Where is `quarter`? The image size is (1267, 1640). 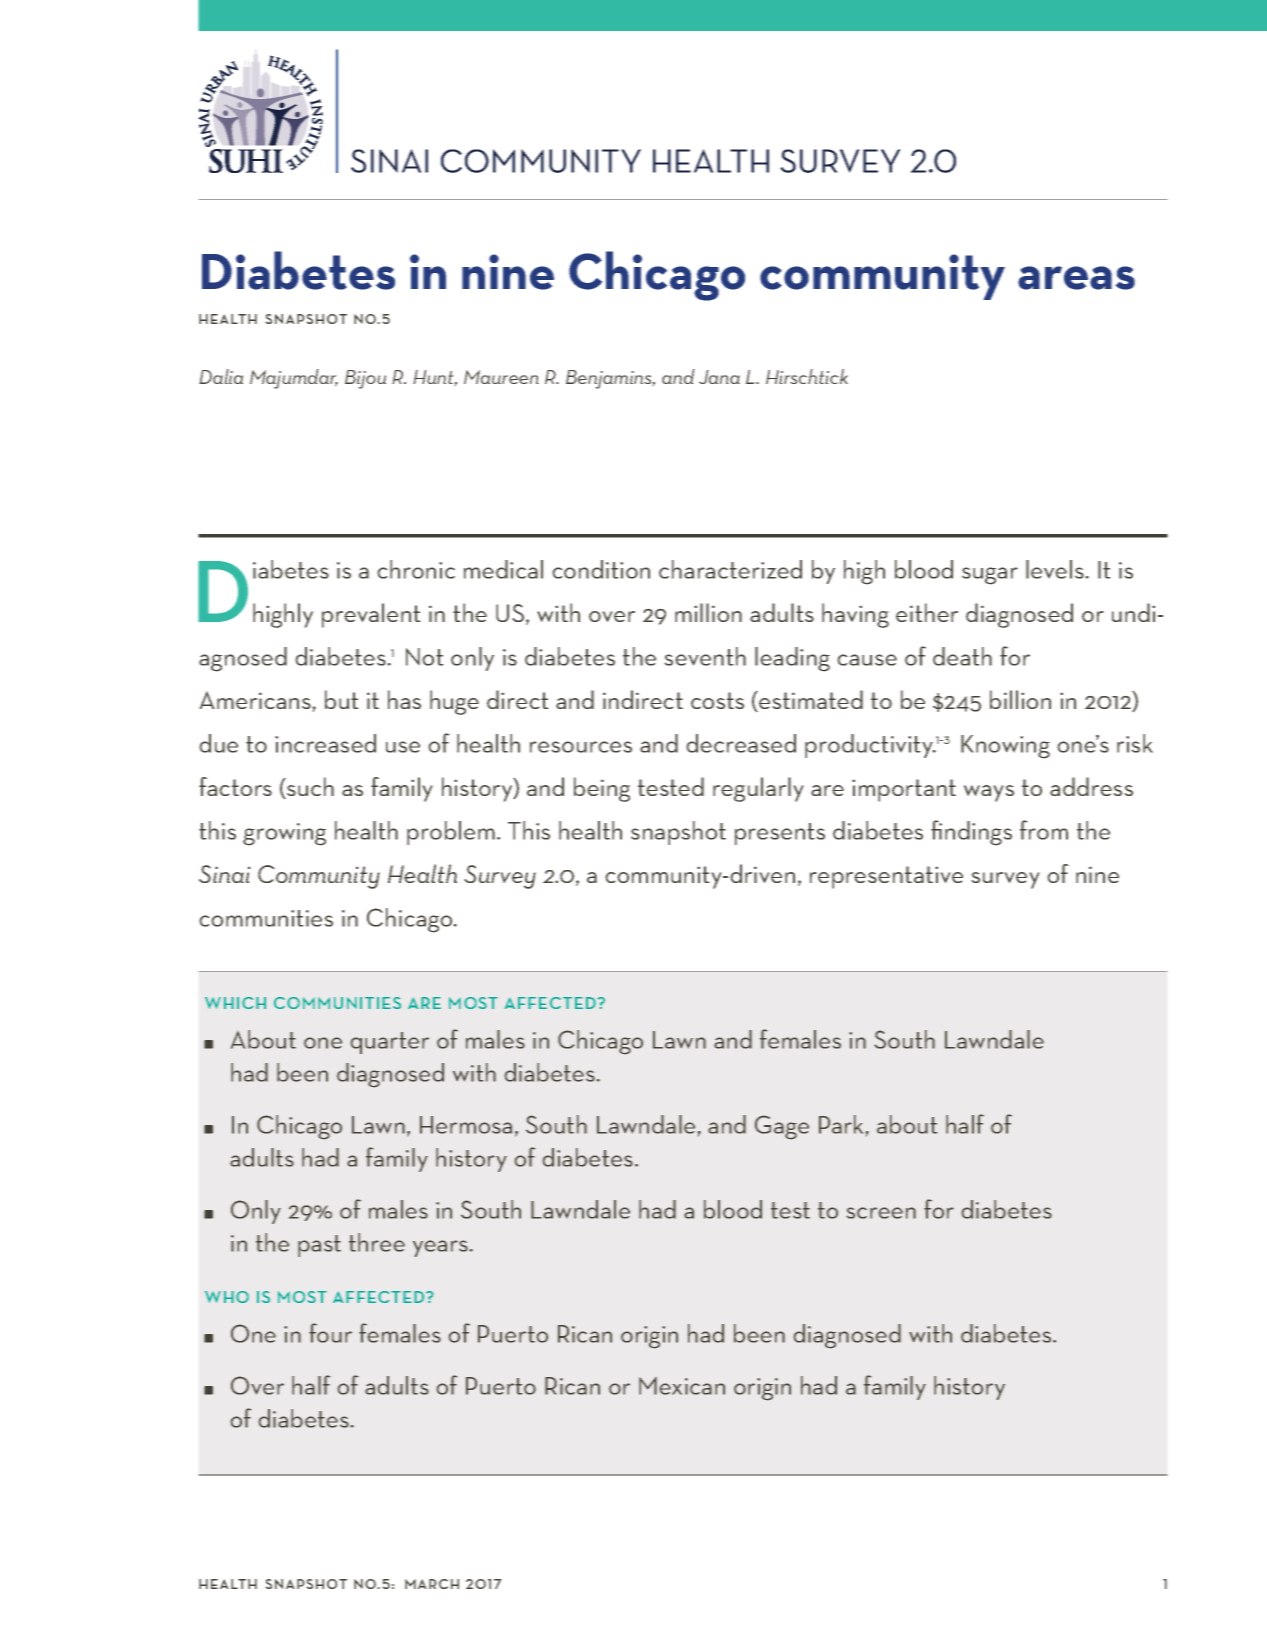 quarter is located at coordinates (390, 1043).
